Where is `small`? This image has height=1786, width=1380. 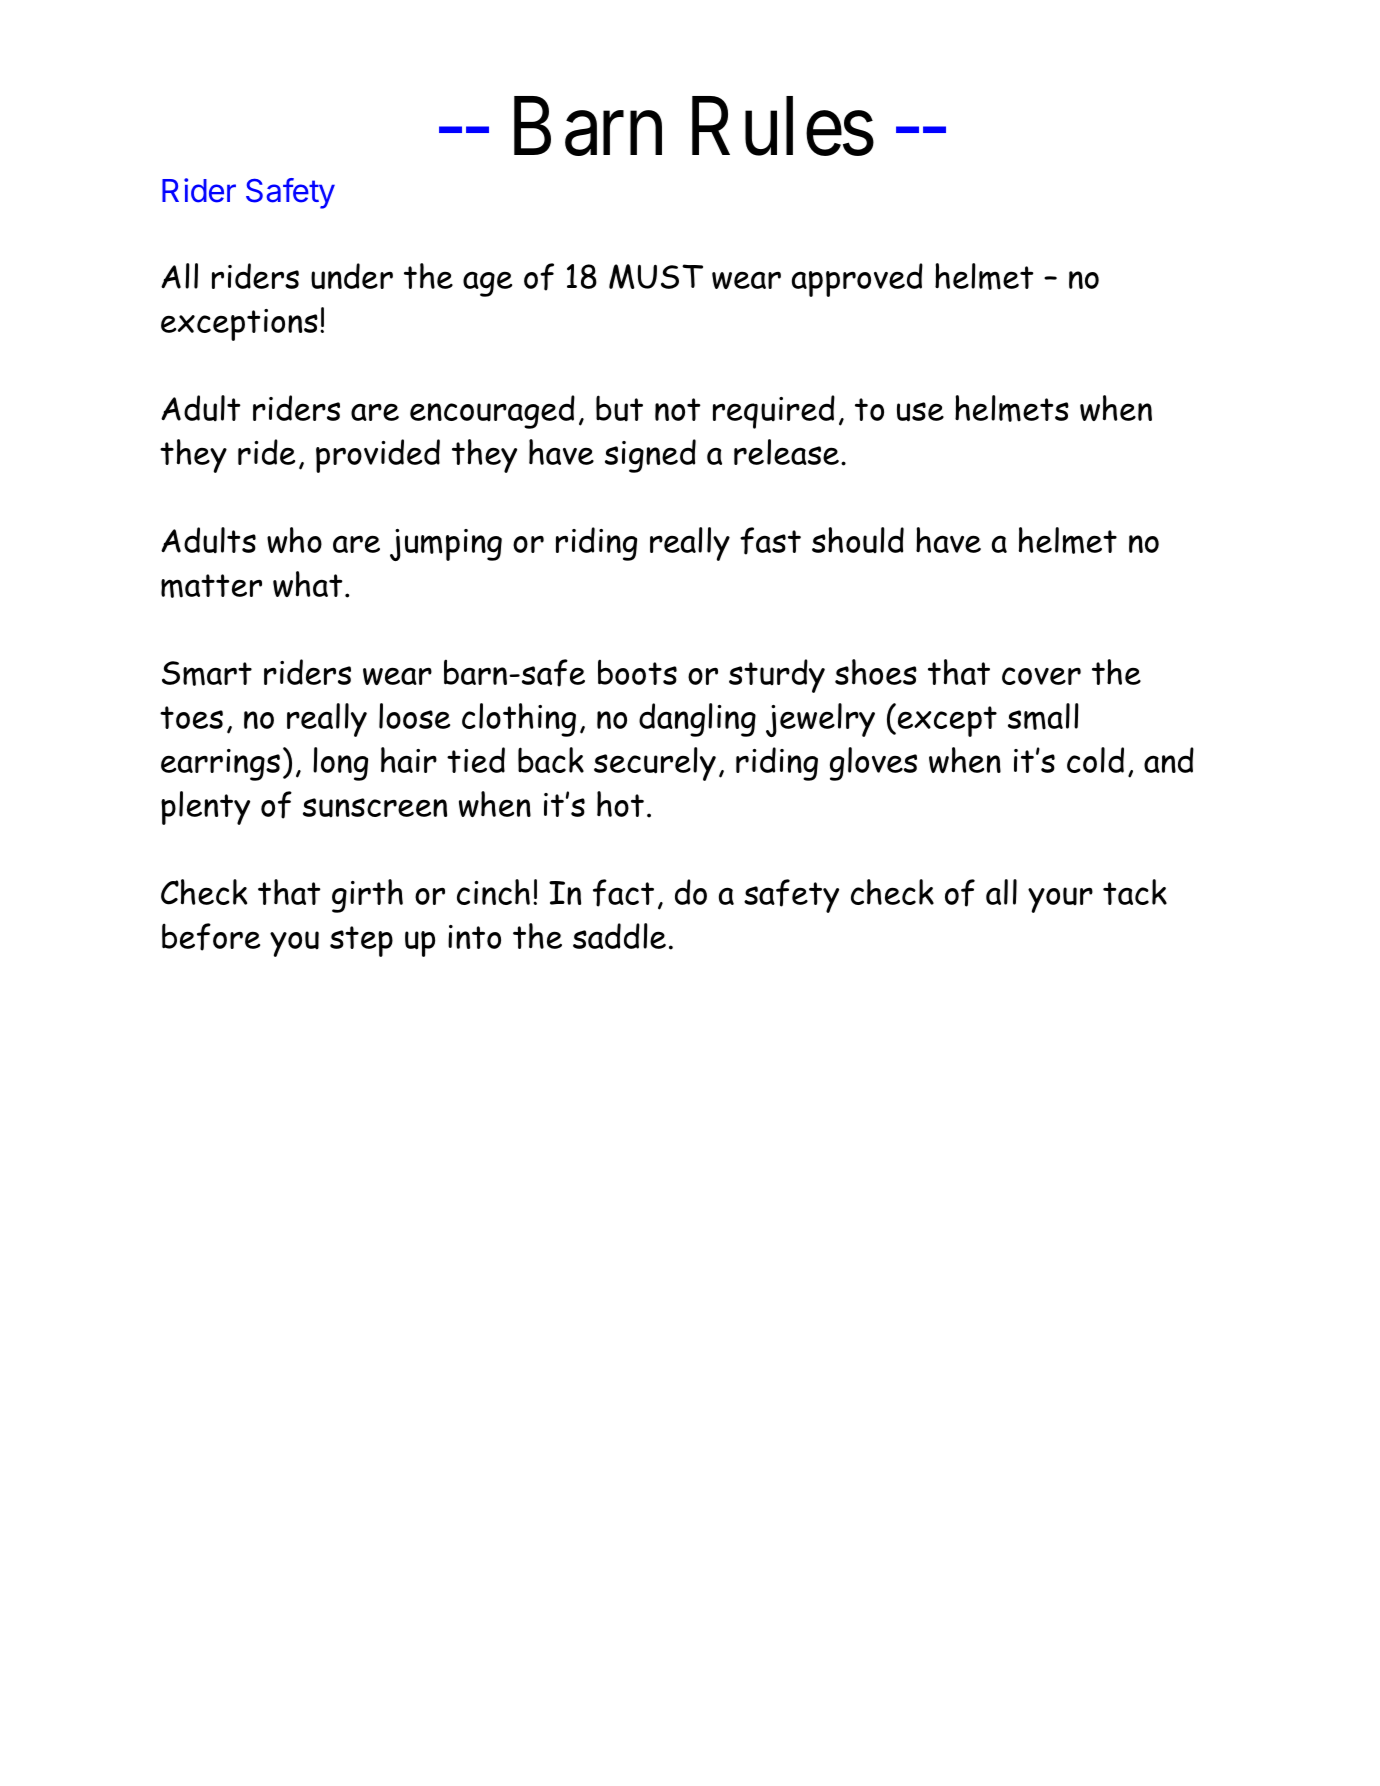
small is located at coordinates (1043, 716).
